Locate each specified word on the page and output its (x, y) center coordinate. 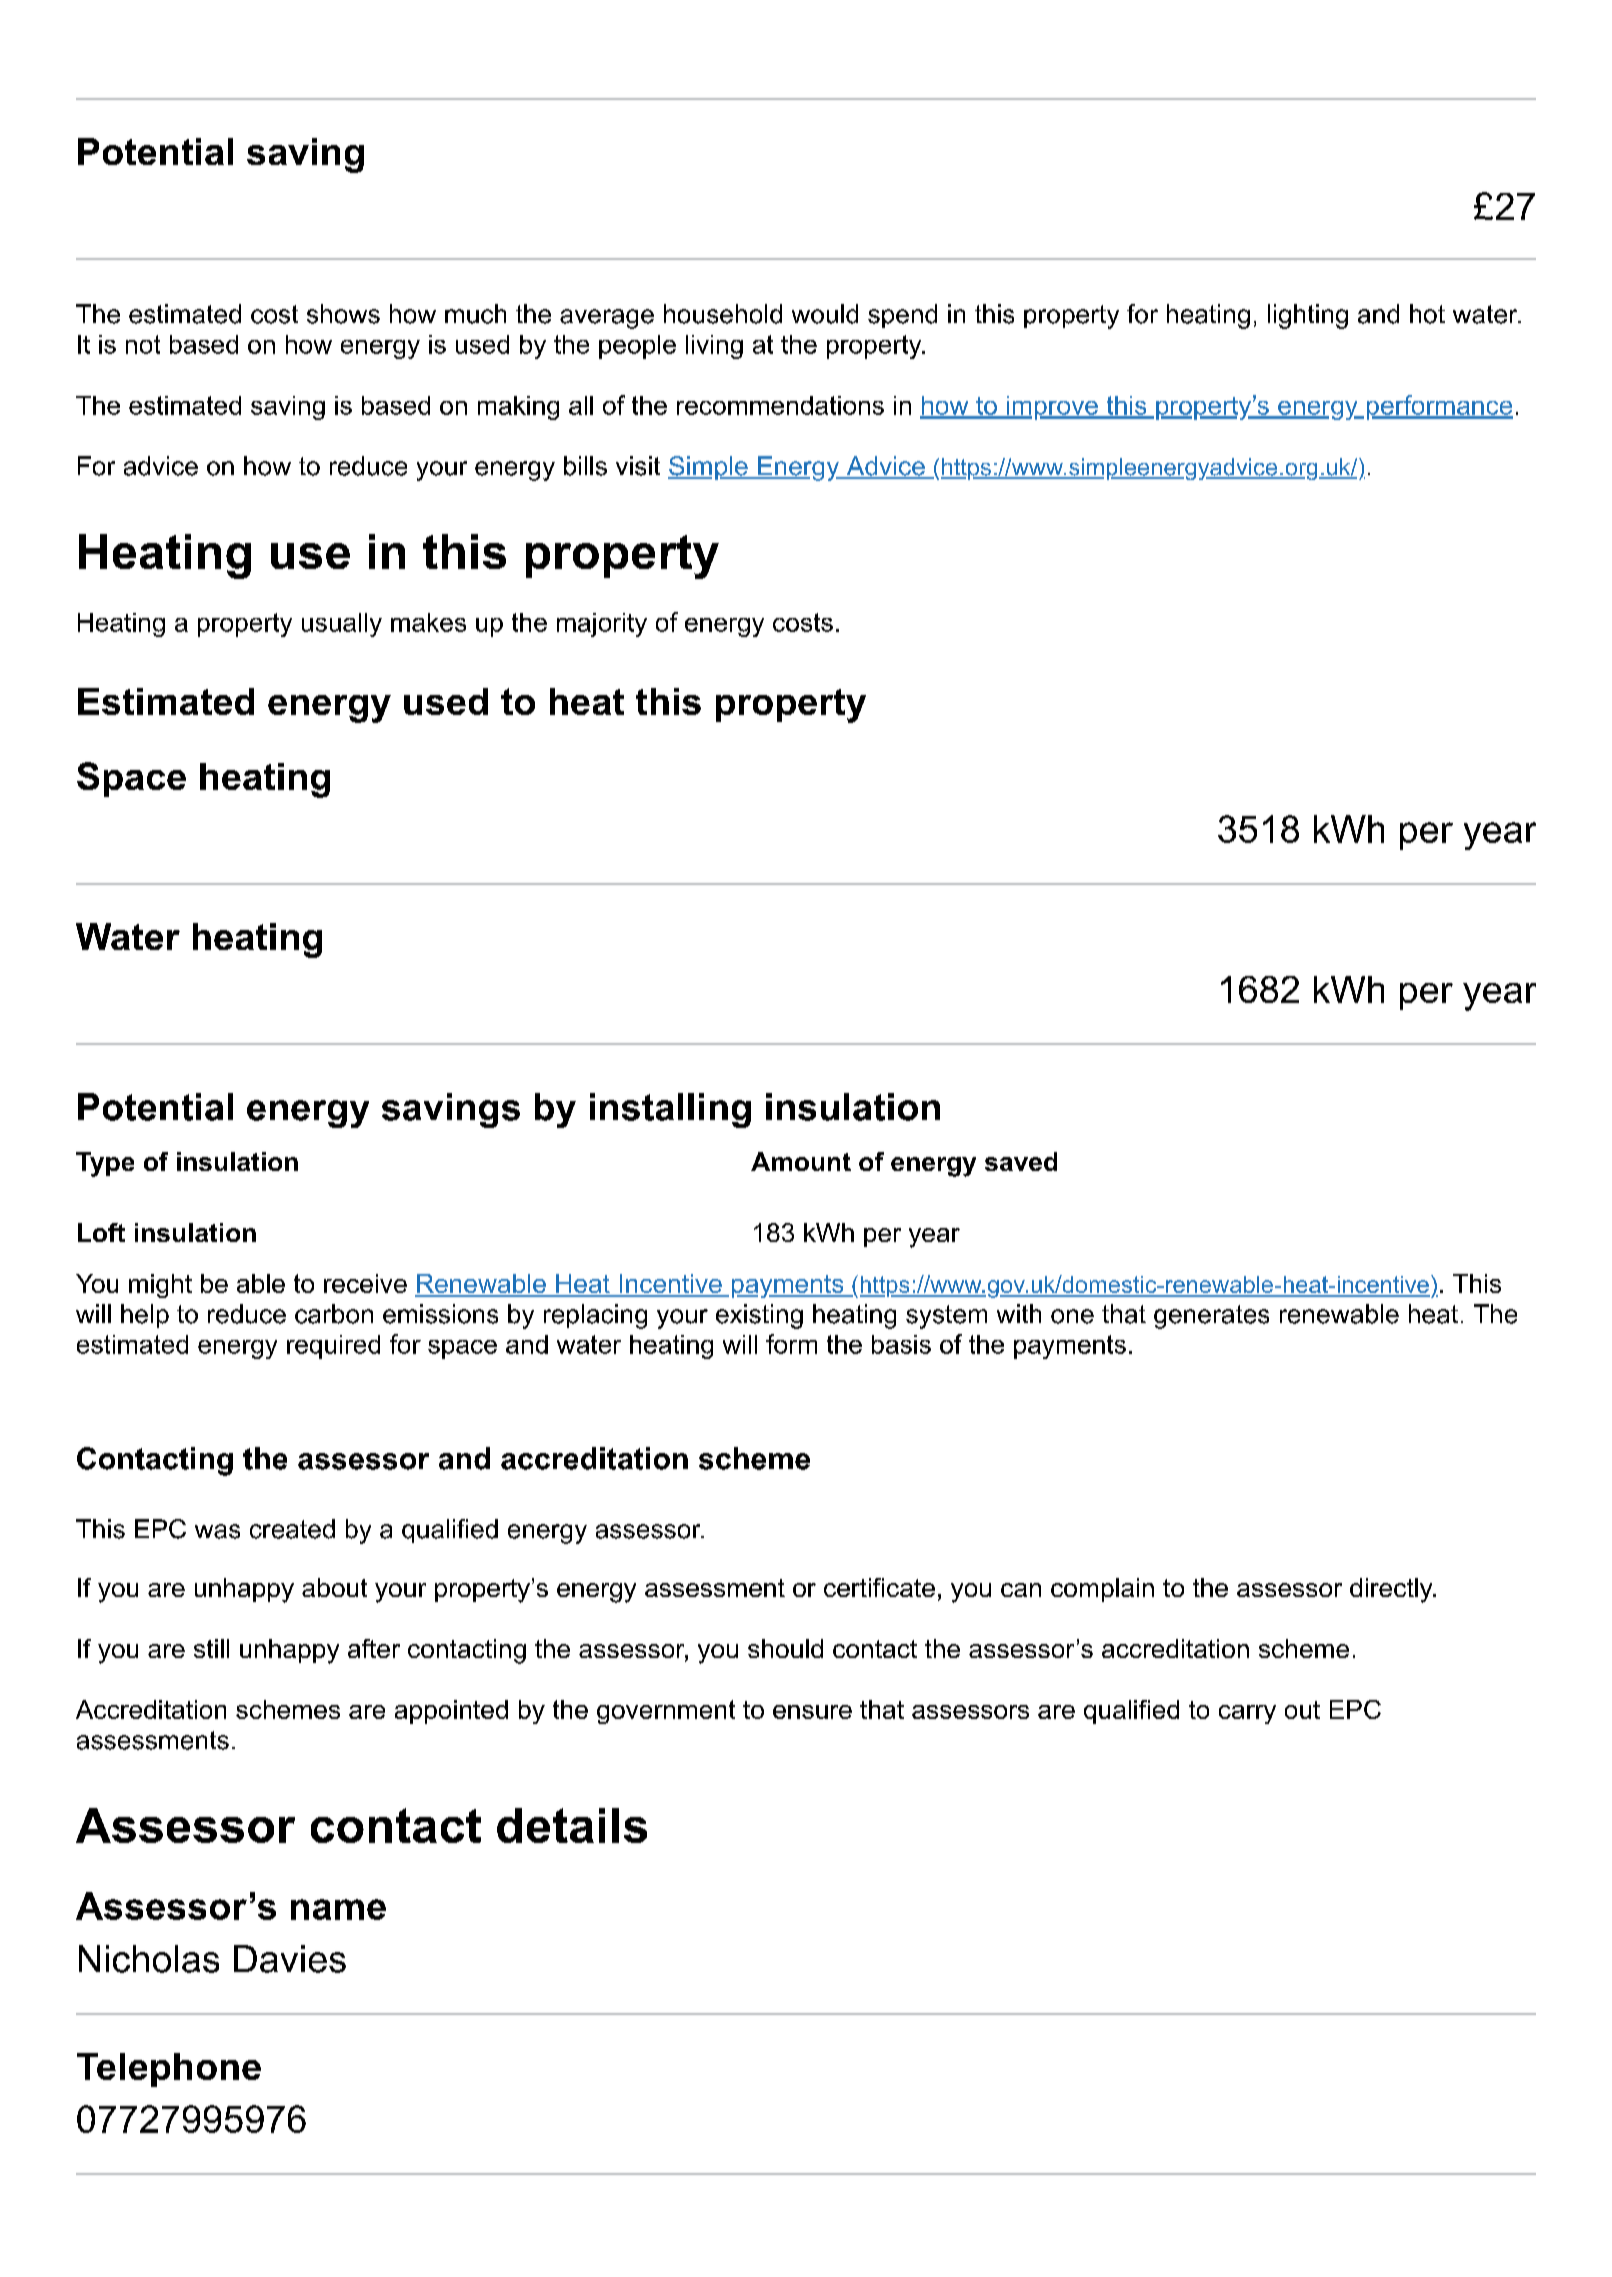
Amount (801, 1161)
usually (342, 625)
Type (105, 1164)
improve (1052, 408)
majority (602, 625)
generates (1211, 1317)
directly (1392, 1590)
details (572, 1825)
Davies (290, 1959)
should (785, 1648)
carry (1247, 1714)
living (714, 347)
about (334, 1587)
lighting (1308, 316)
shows (343, 314)
